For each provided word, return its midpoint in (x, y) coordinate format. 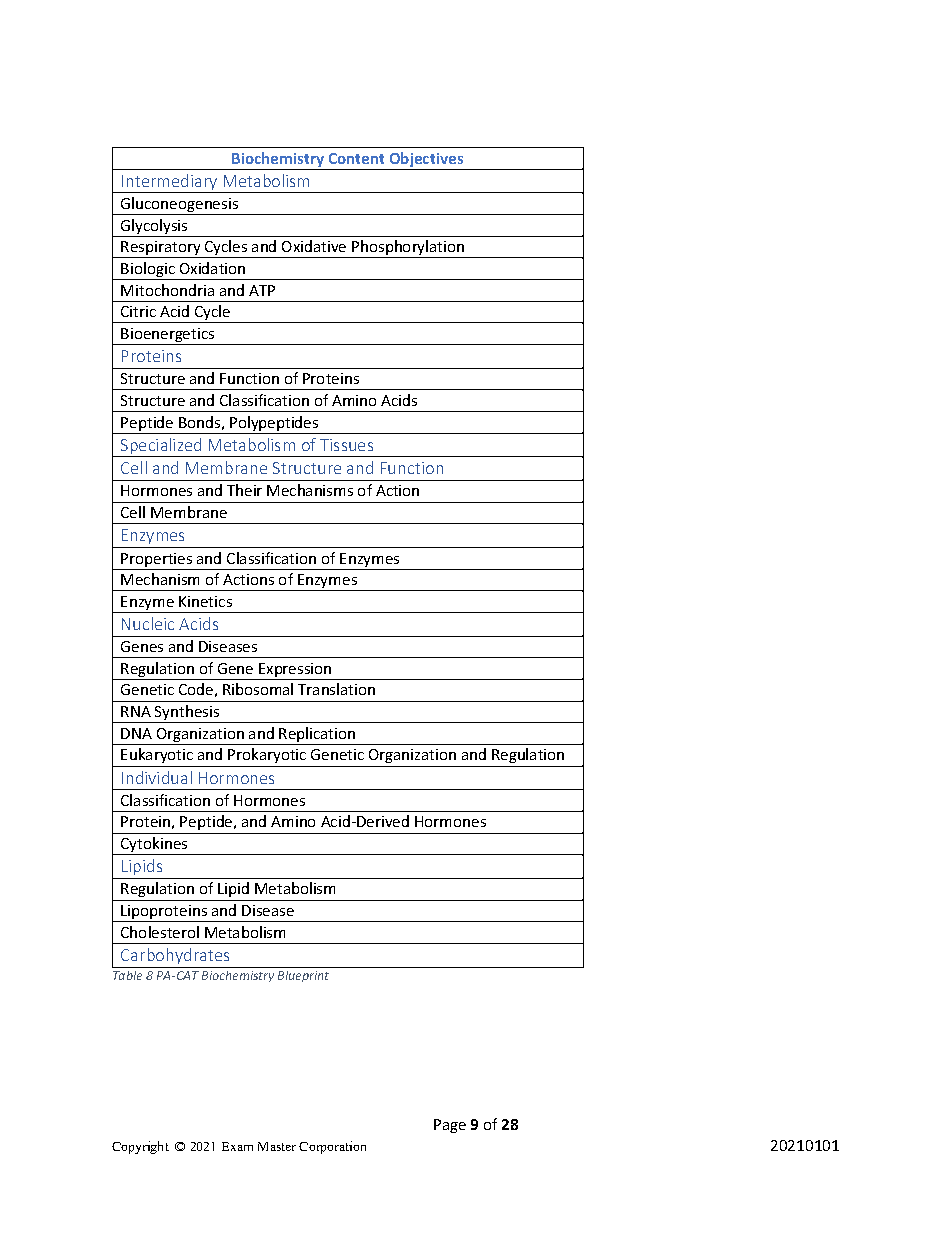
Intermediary (170, 183)
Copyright (140, 1147)
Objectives (427, 161)
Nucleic (148, 623)
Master (277, 1146)
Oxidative (314, 246)
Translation (336, 689)
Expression (295, 671)
